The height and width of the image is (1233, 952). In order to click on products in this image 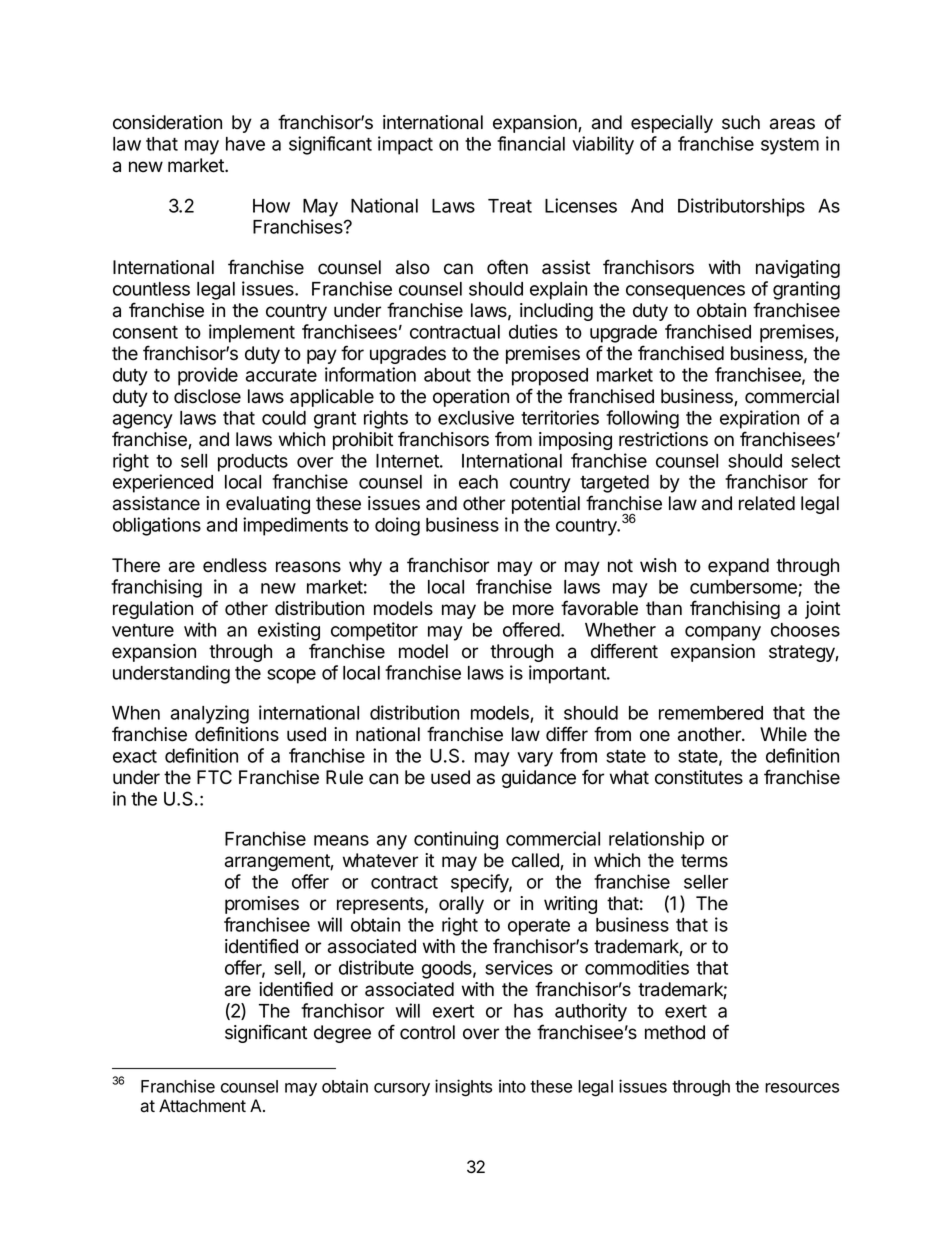, I will do `click(253, 463)`.
